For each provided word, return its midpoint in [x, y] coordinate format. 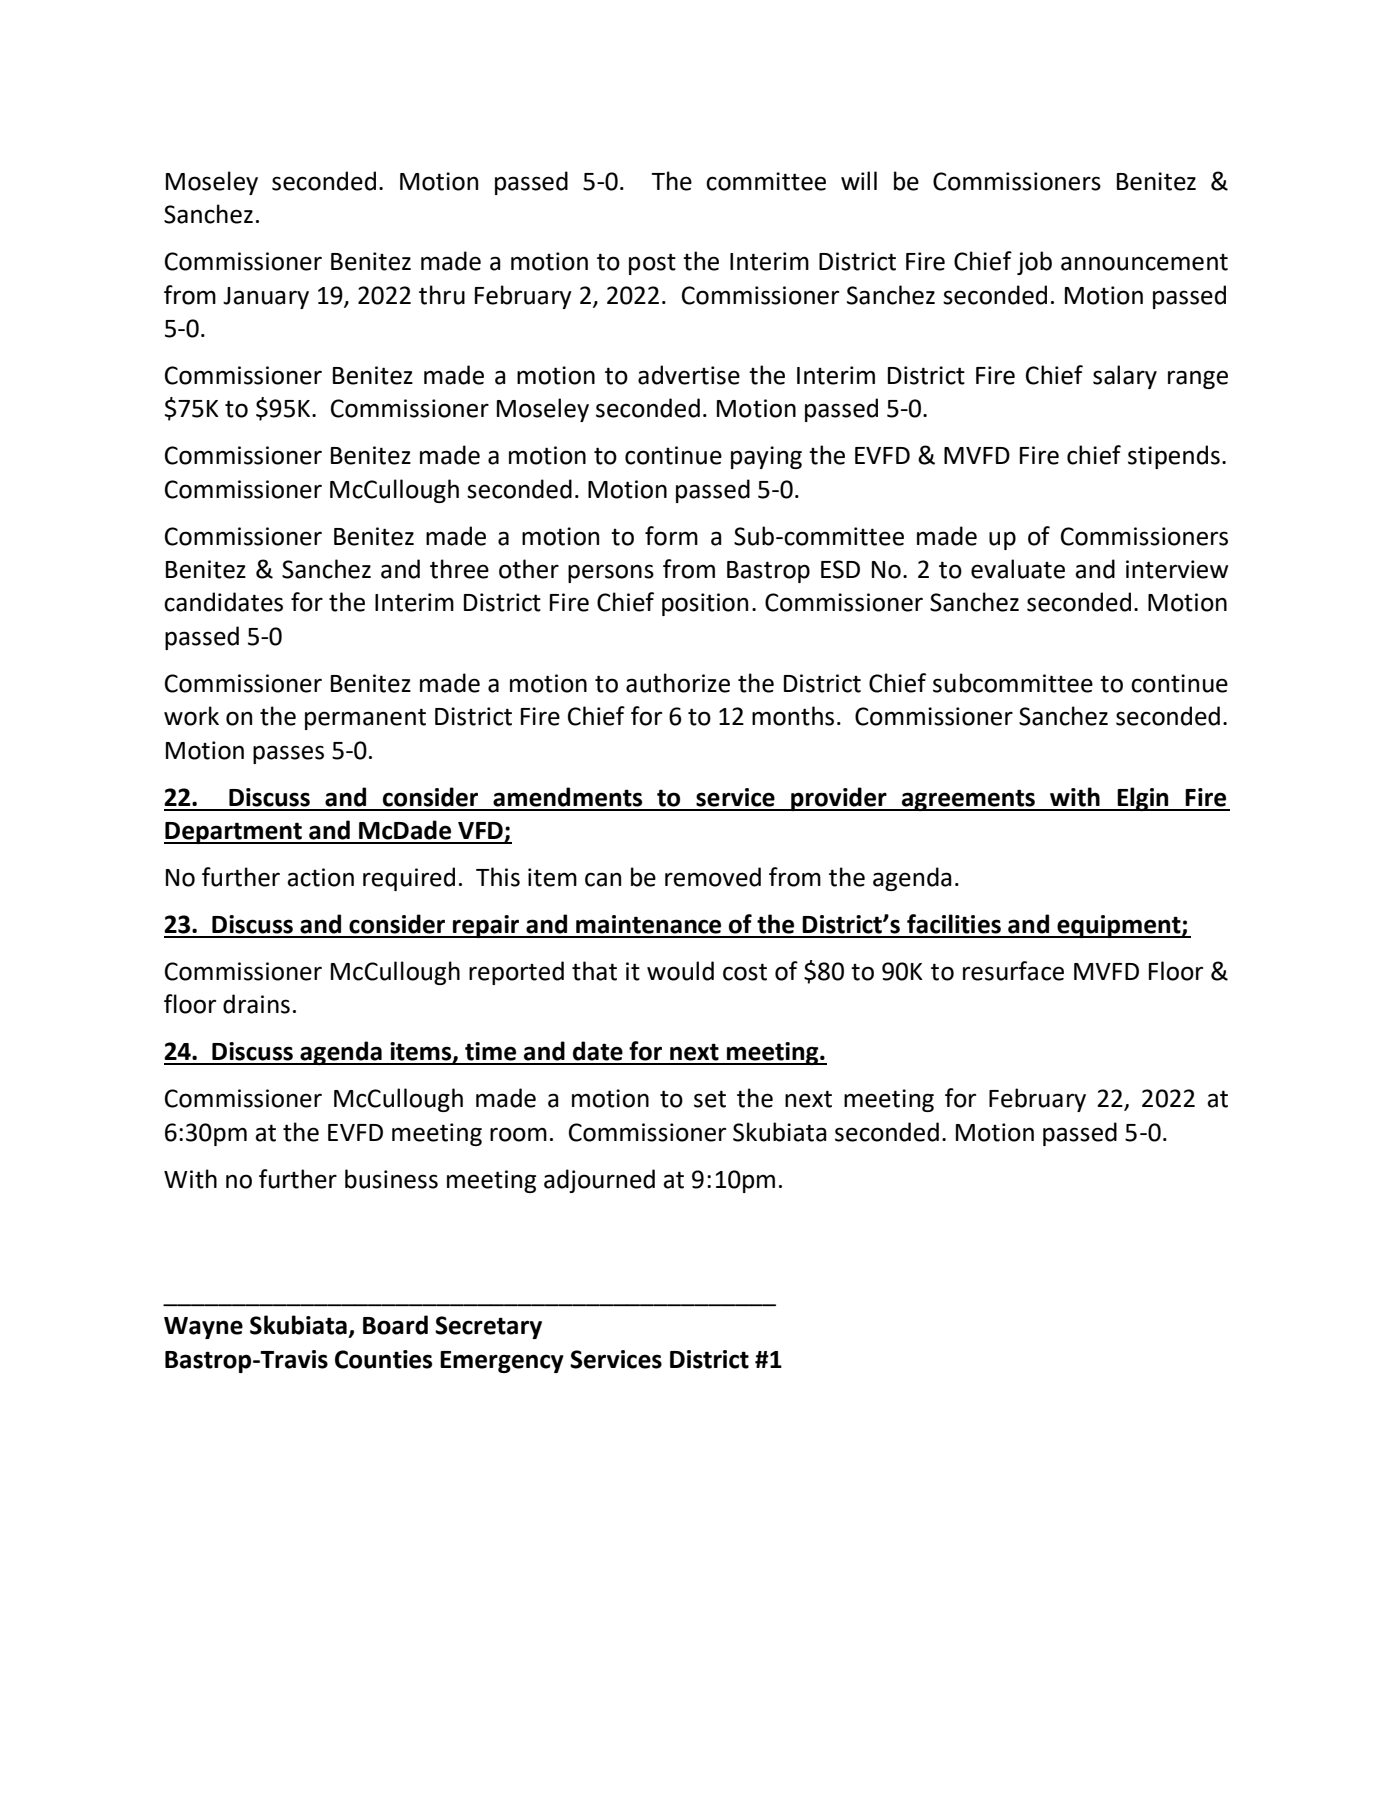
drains [256, 1004]
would [680, 971]
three [459, 569]
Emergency [502, 1362]
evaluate [1018, 569]
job [1034, 263]
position [705, 604]
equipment [1119, 926]
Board [395, 1325]
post [652, 264]
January [266, 298]
